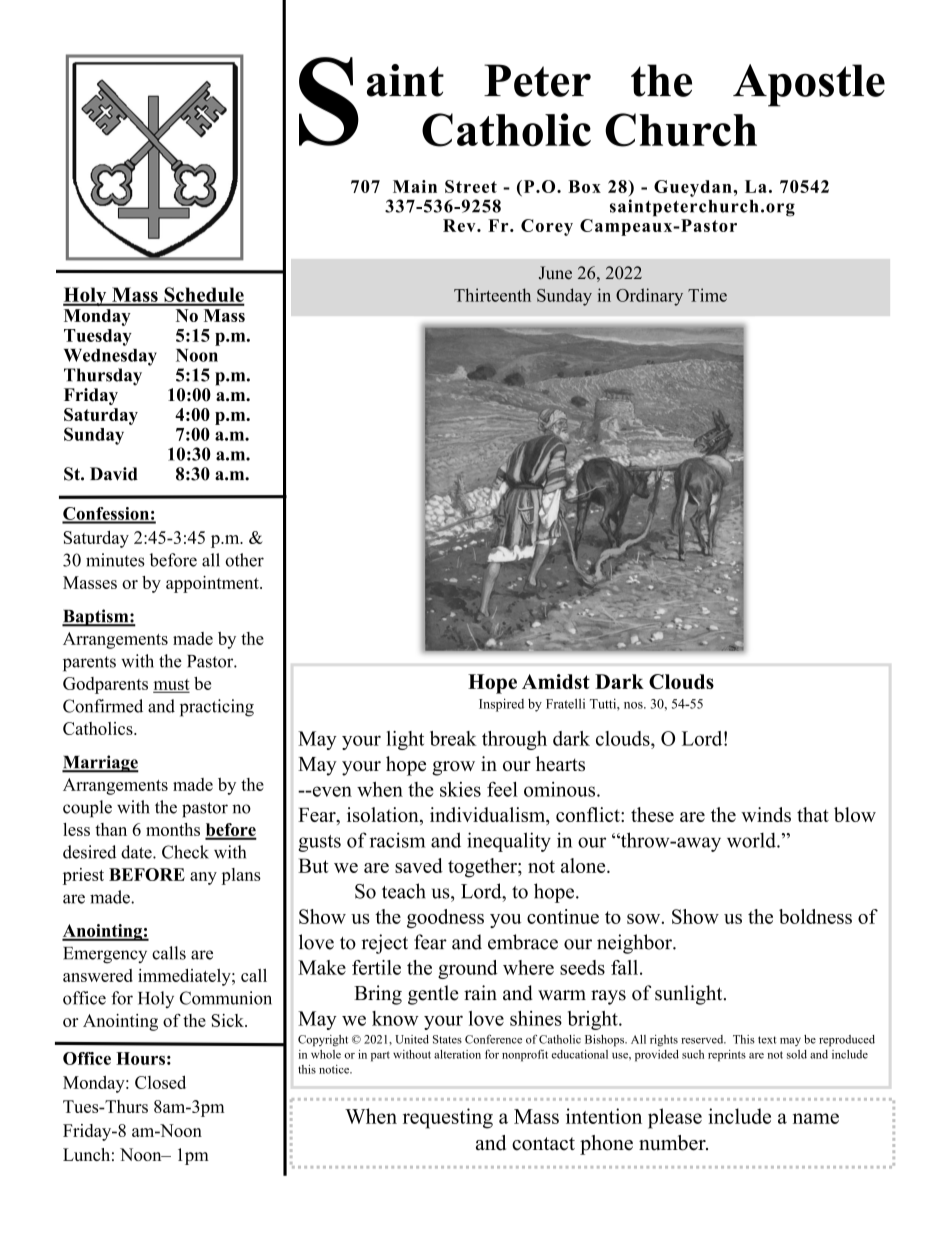 The height and width of the screenshot is (1233, 952). I want to click on must, so click(172, 685).
